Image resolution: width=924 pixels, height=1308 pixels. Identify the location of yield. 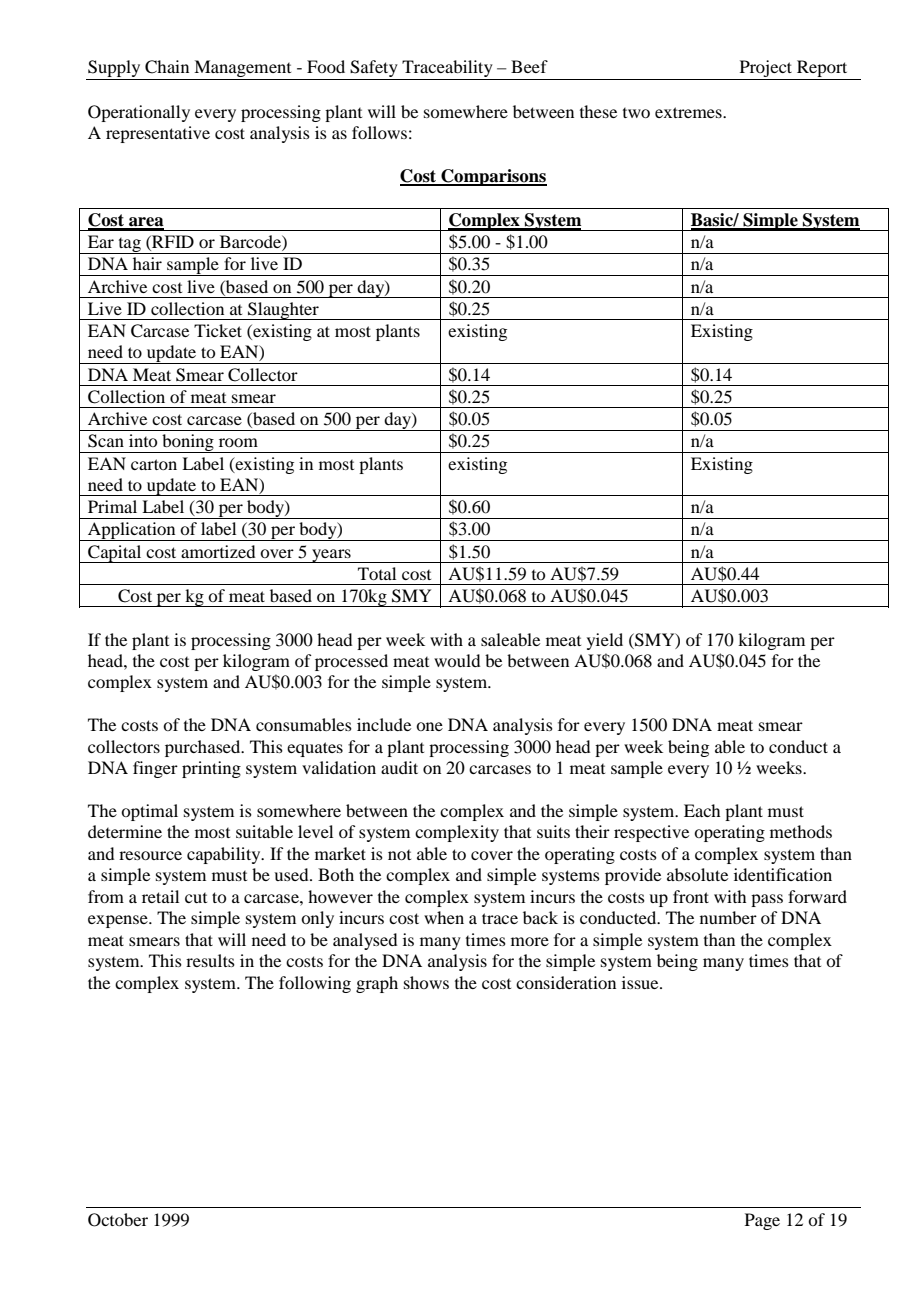
(605, 641).
